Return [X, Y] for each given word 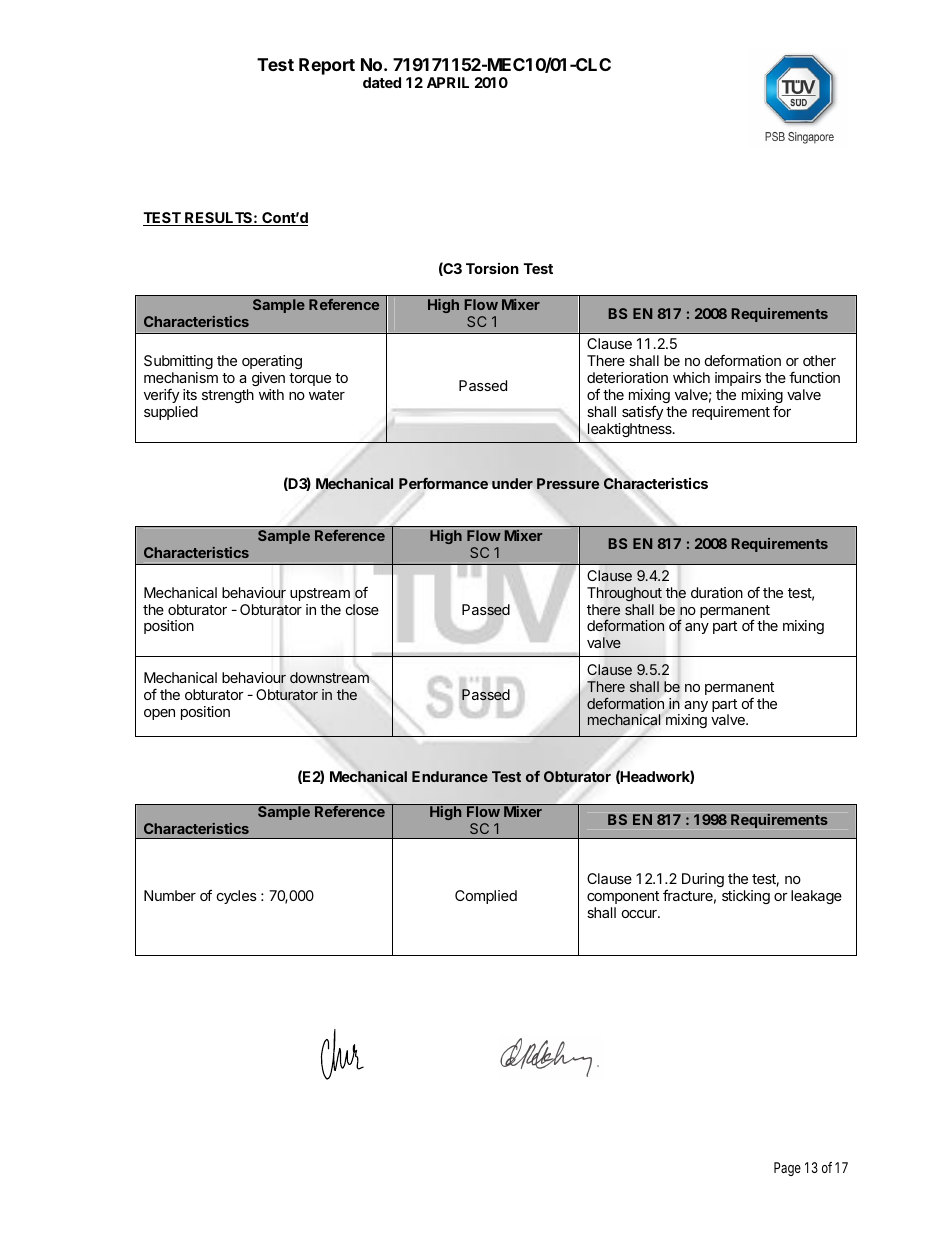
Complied [486, 897]
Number [170, 895]
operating [272, 362]
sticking [746, 897]
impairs [738, 379]
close [362, 609]
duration [717, 592]
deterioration [627, 377]
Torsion [492, 268]
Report [327, 66]
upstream [320, 594]
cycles [237, 897]
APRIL [448, 82]
